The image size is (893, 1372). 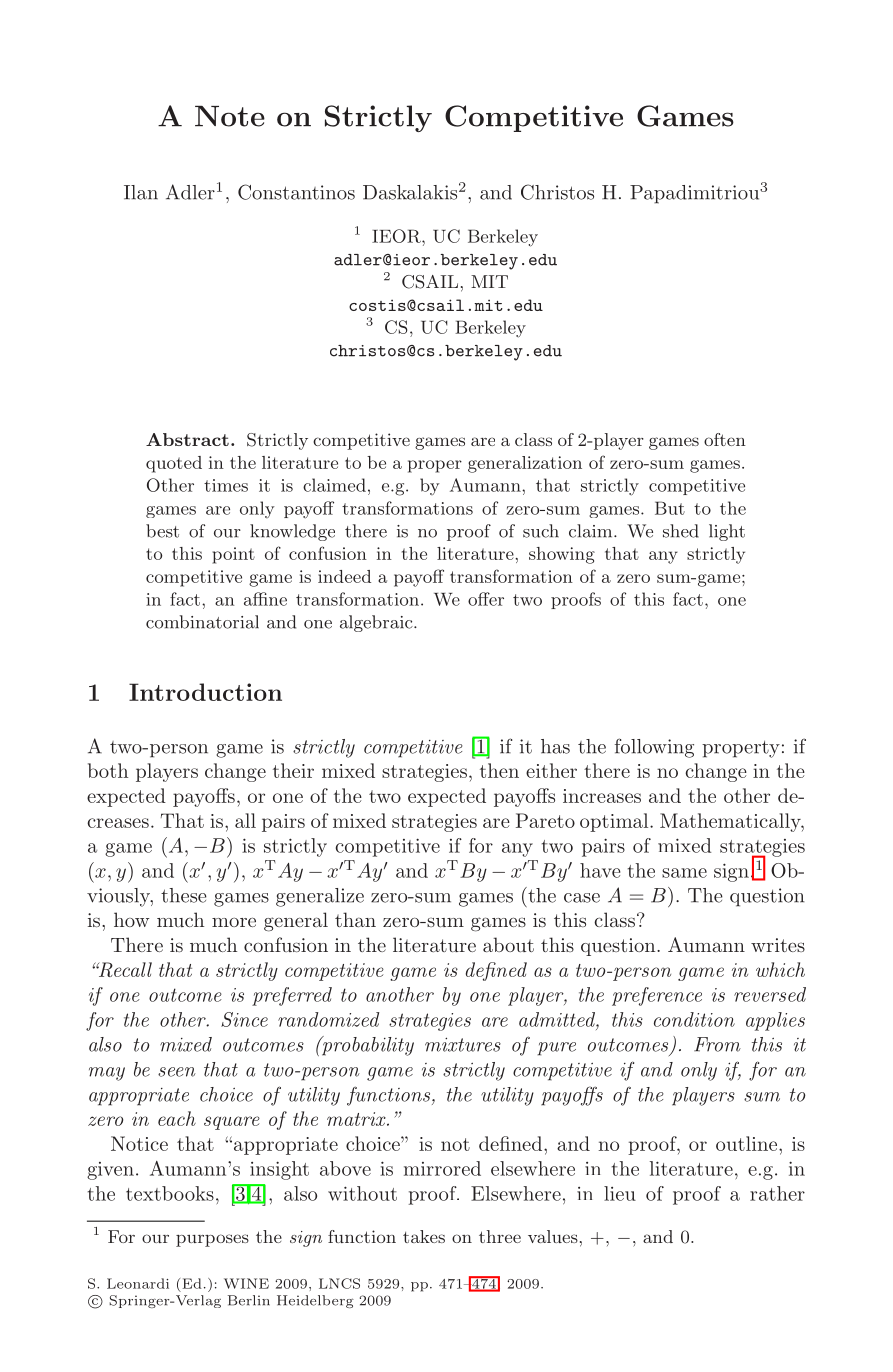 What do you see at coordinates (508, 944) in the image?
I see `about` at bounding box center [508, 944].
